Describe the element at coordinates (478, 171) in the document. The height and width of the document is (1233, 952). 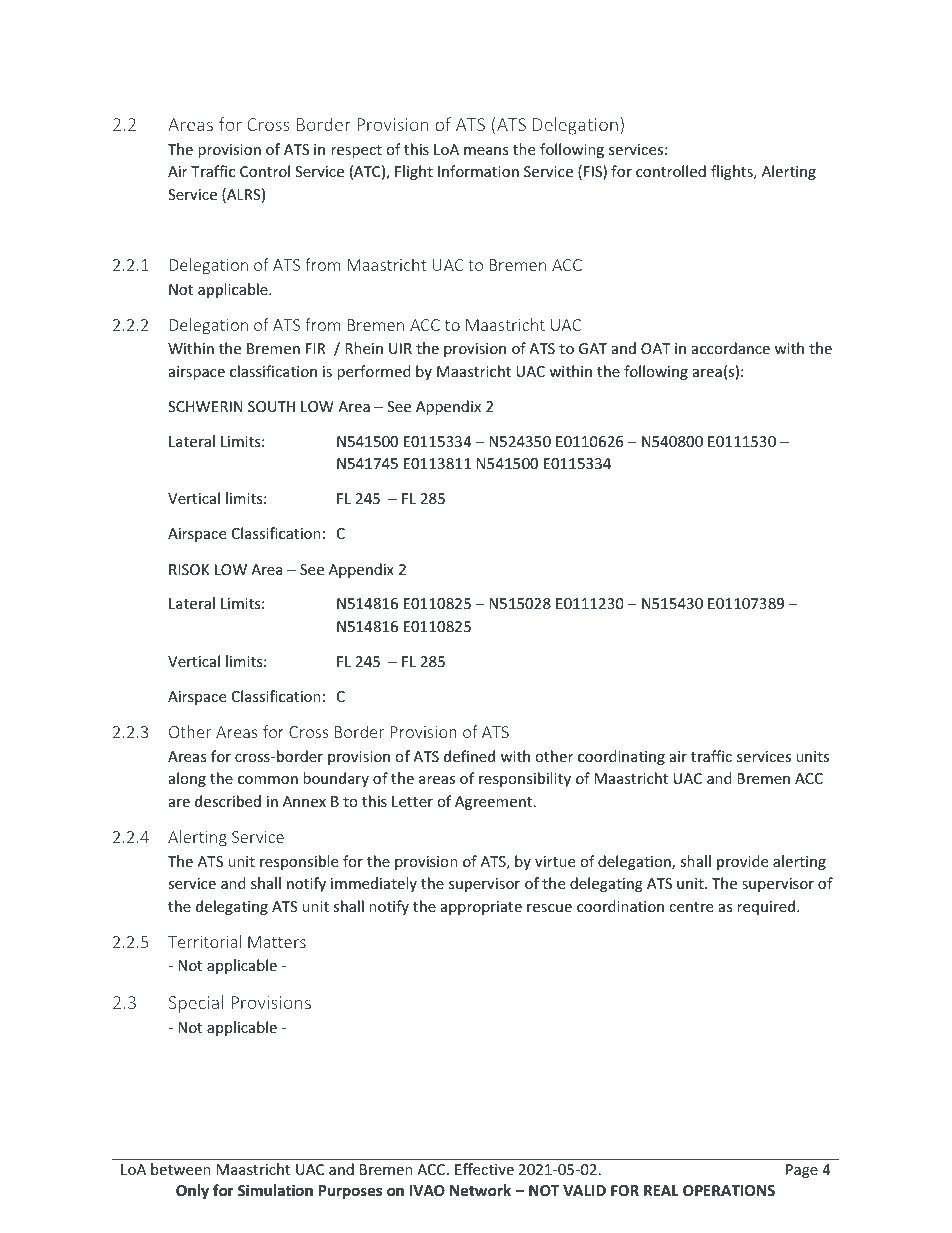
I see `Information` at that location.
